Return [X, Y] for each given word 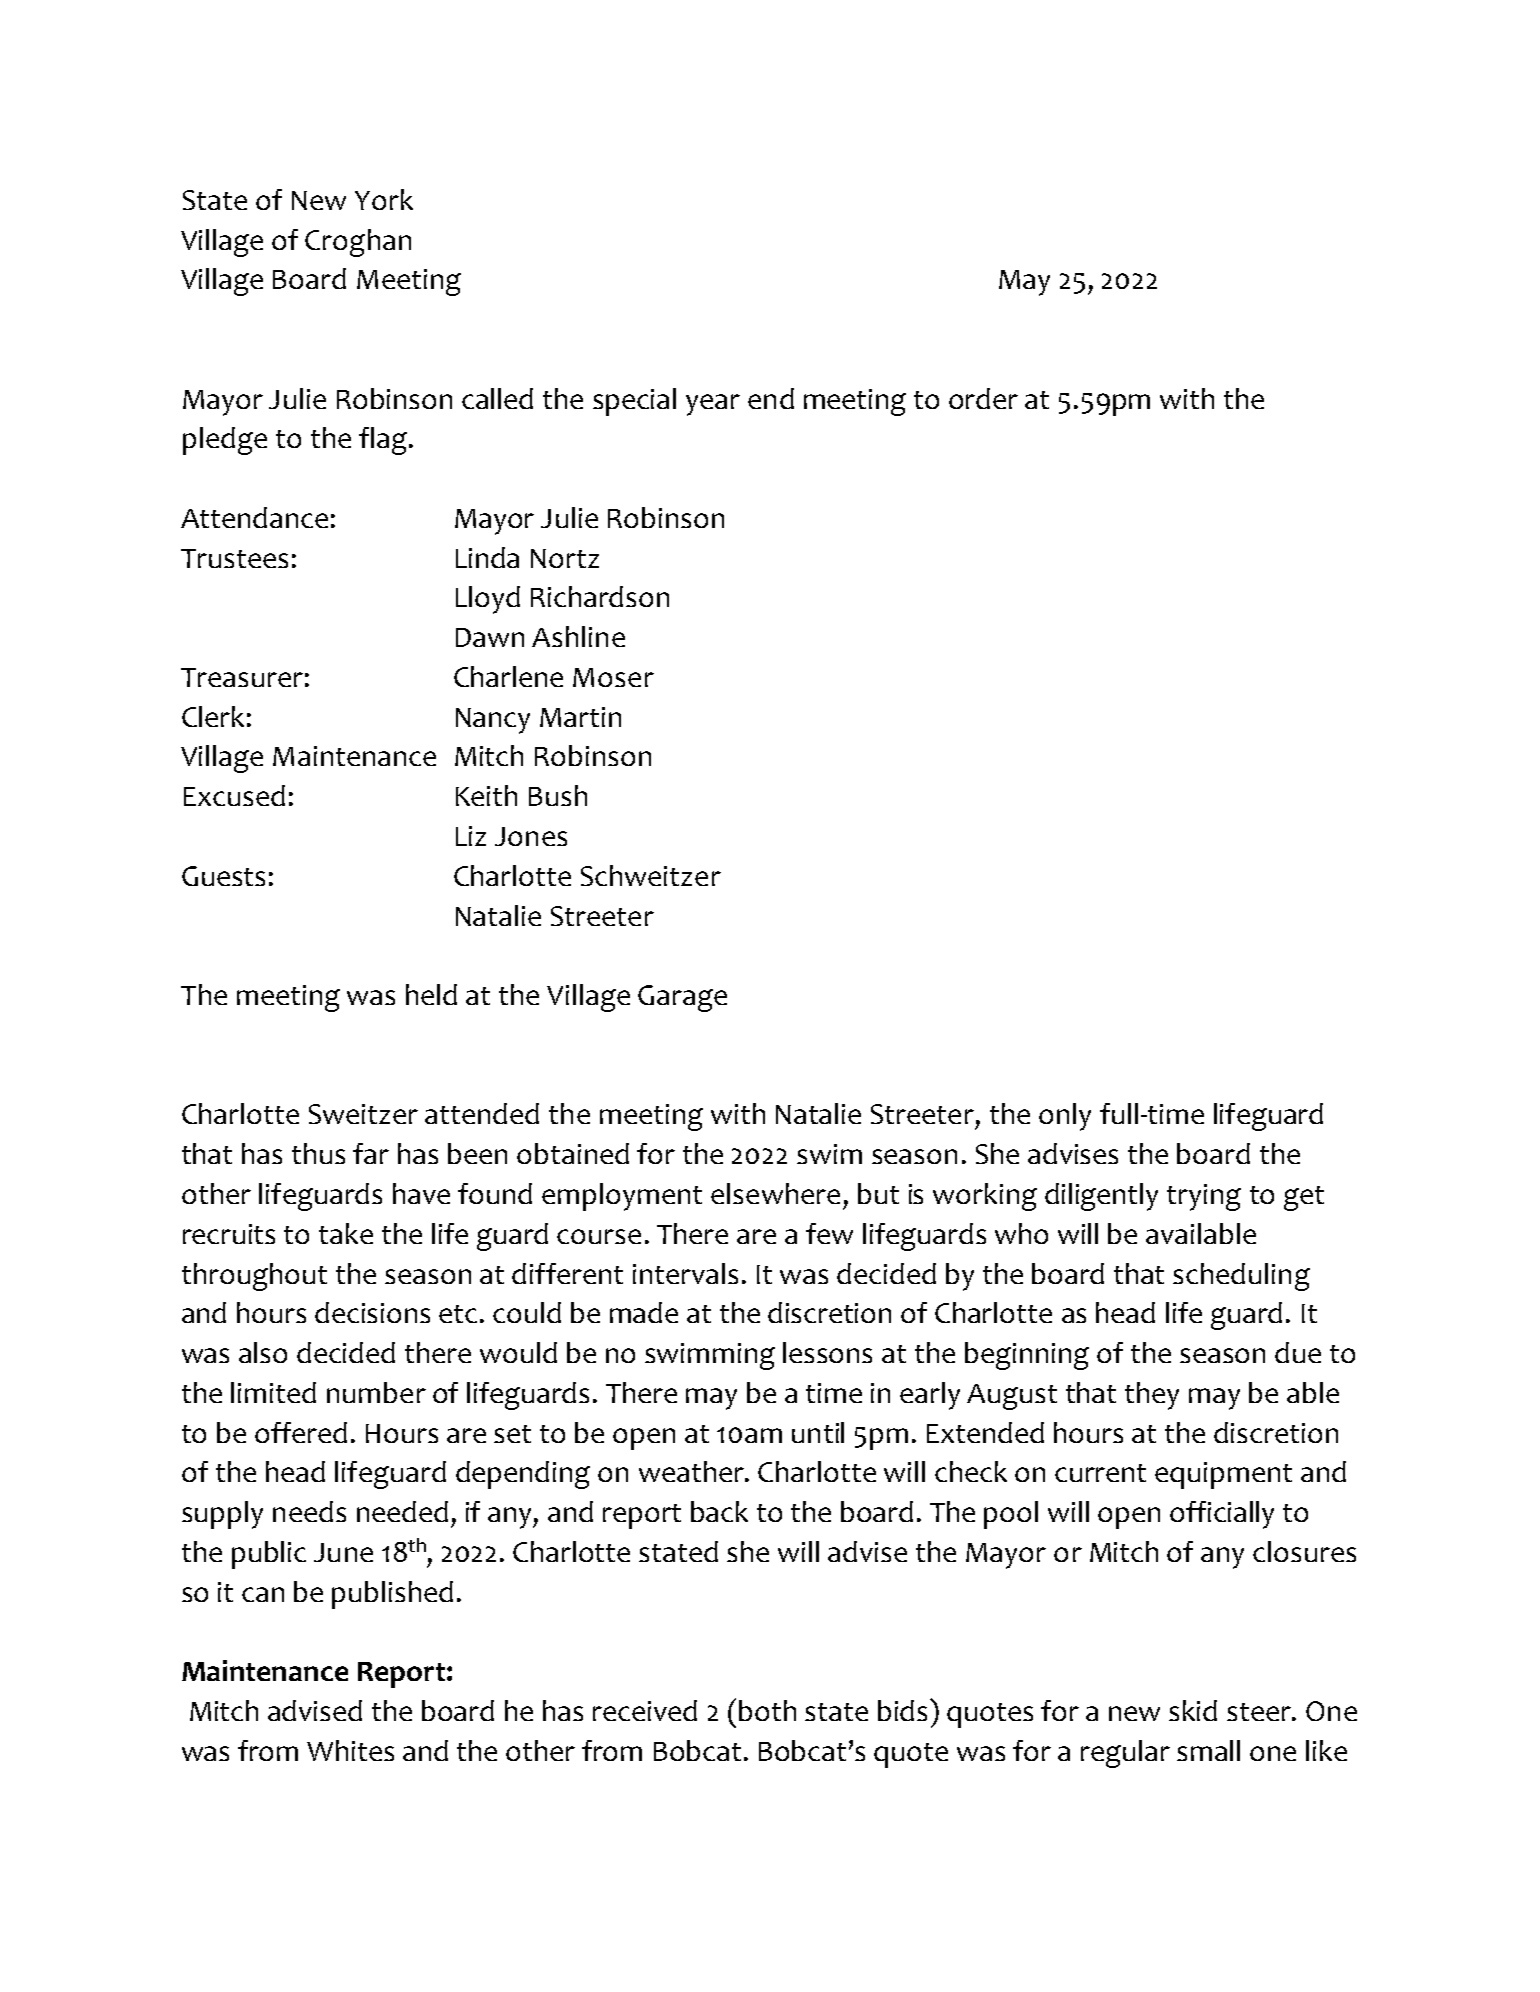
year [713, 405]
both [767, 1710]
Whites [350, 1750]
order [983, 398]
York [384, 199]
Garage [682, 998]
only [1065, 1117]
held [431, 994]
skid [1193, 1710]
